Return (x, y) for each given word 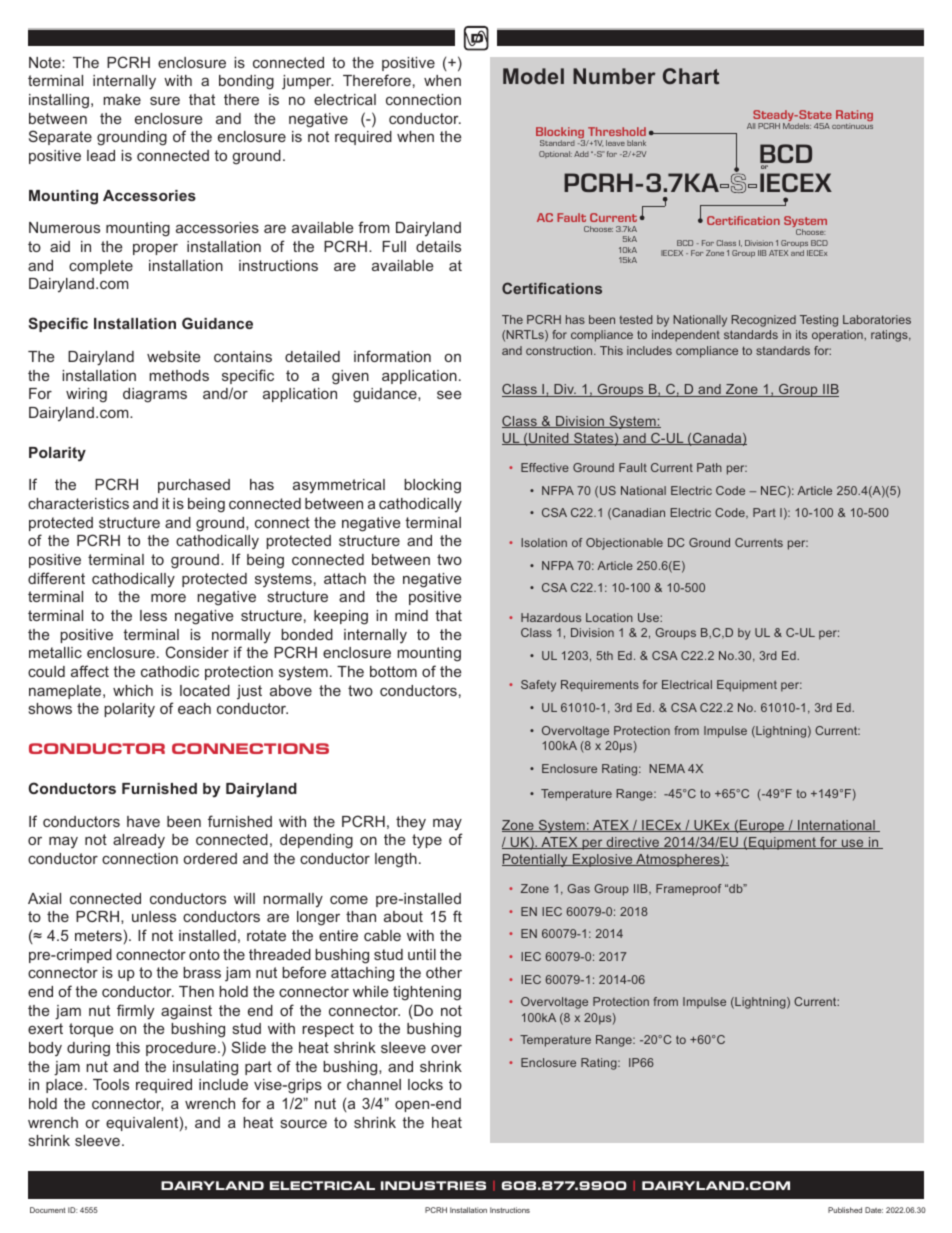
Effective (545, 467)
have (143, 821)
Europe (762, 826)
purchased (194, 486)
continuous (852, 126)
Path (709, 467)
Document (47, 1210)
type (427, 841)
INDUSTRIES (433, 1185)
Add (581, 154)
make (122, 99)
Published (845, 1210)
